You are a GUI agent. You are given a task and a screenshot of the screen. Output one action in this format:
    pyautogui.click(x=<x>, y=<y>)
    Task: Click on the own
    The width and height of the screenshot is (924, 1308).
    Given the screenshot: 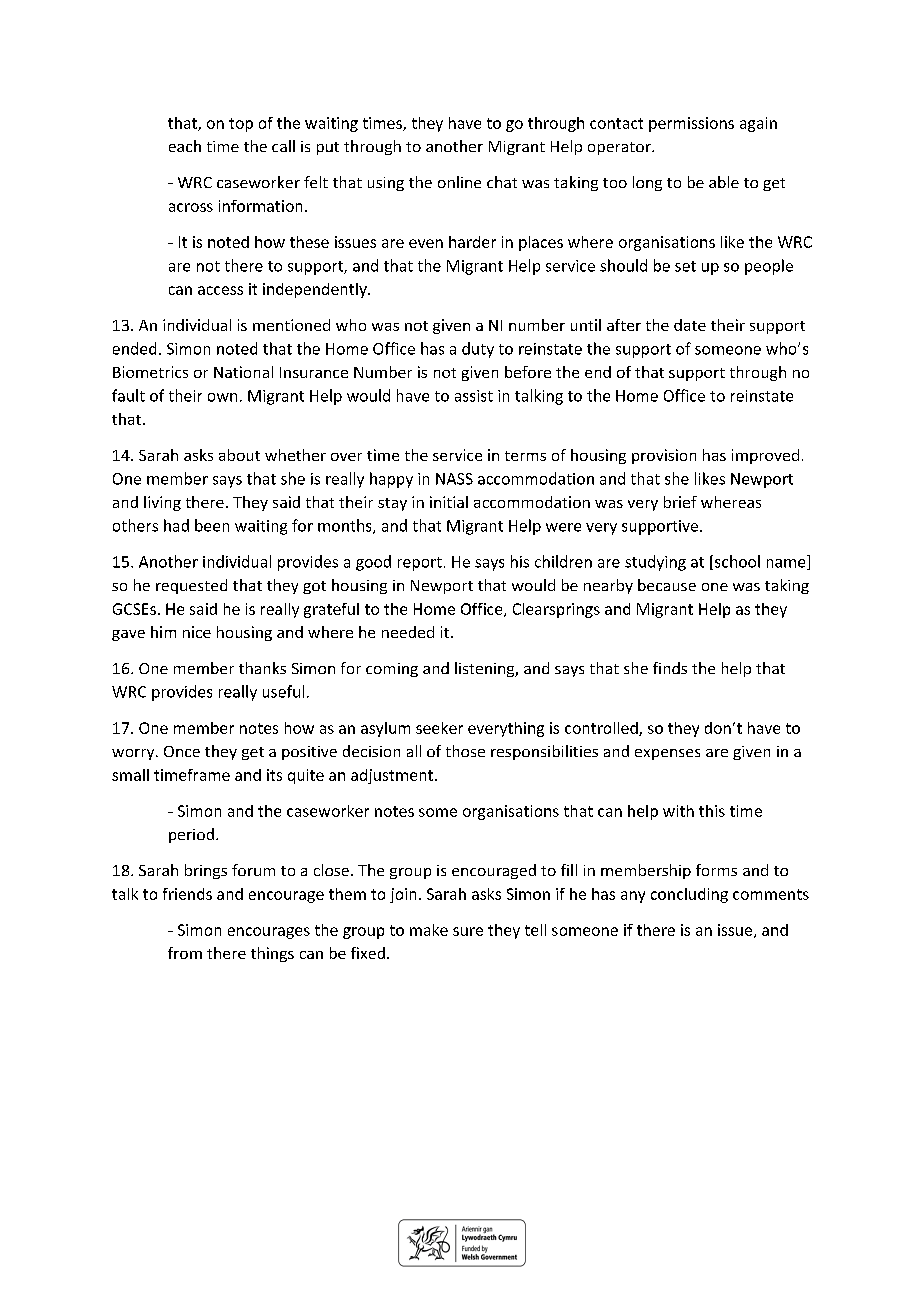 What is the action you would take?
    pyautogui.click(x=222, y=397)
